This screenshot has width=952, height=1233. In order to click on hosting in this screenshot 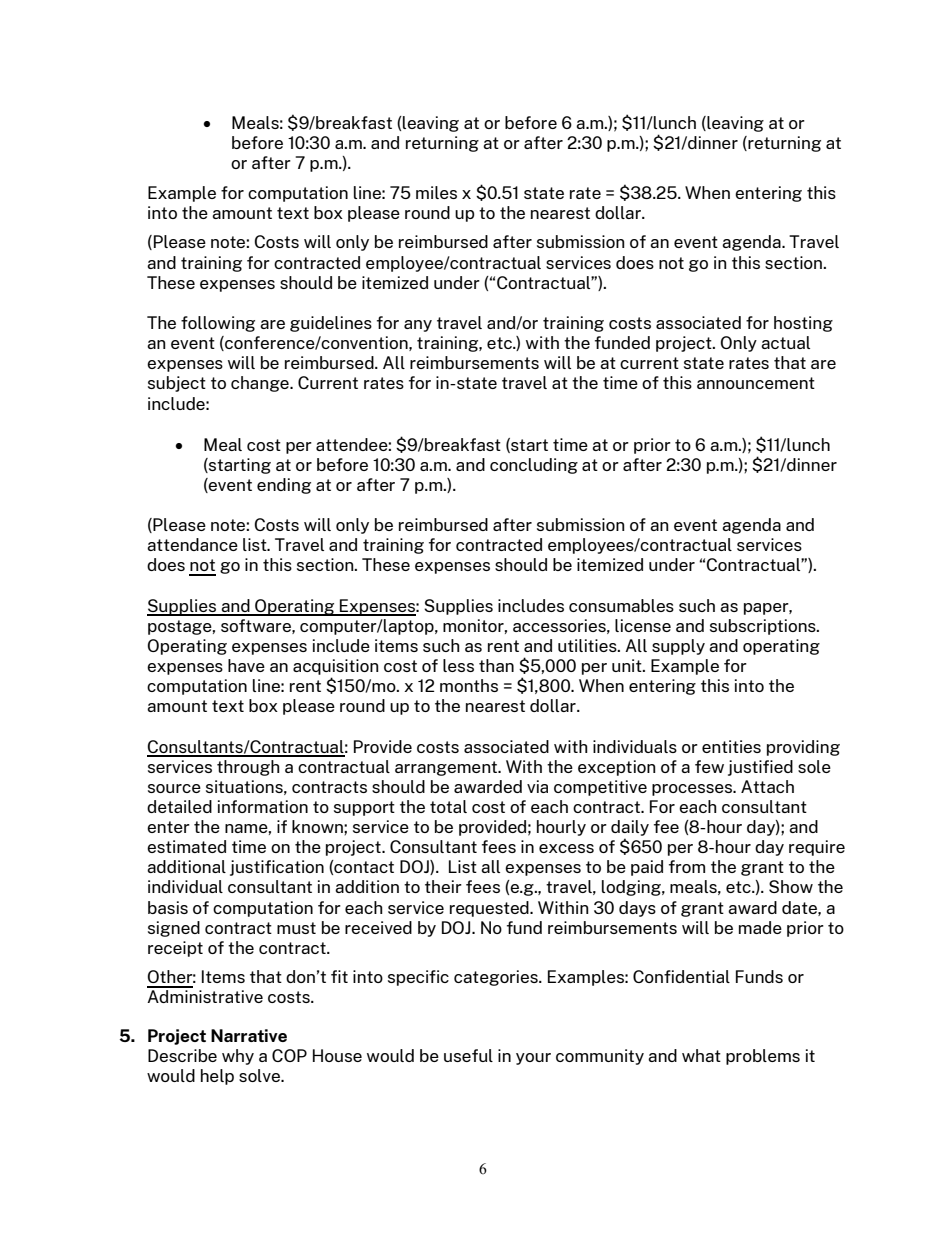, I will do `click(803, 324)`.
